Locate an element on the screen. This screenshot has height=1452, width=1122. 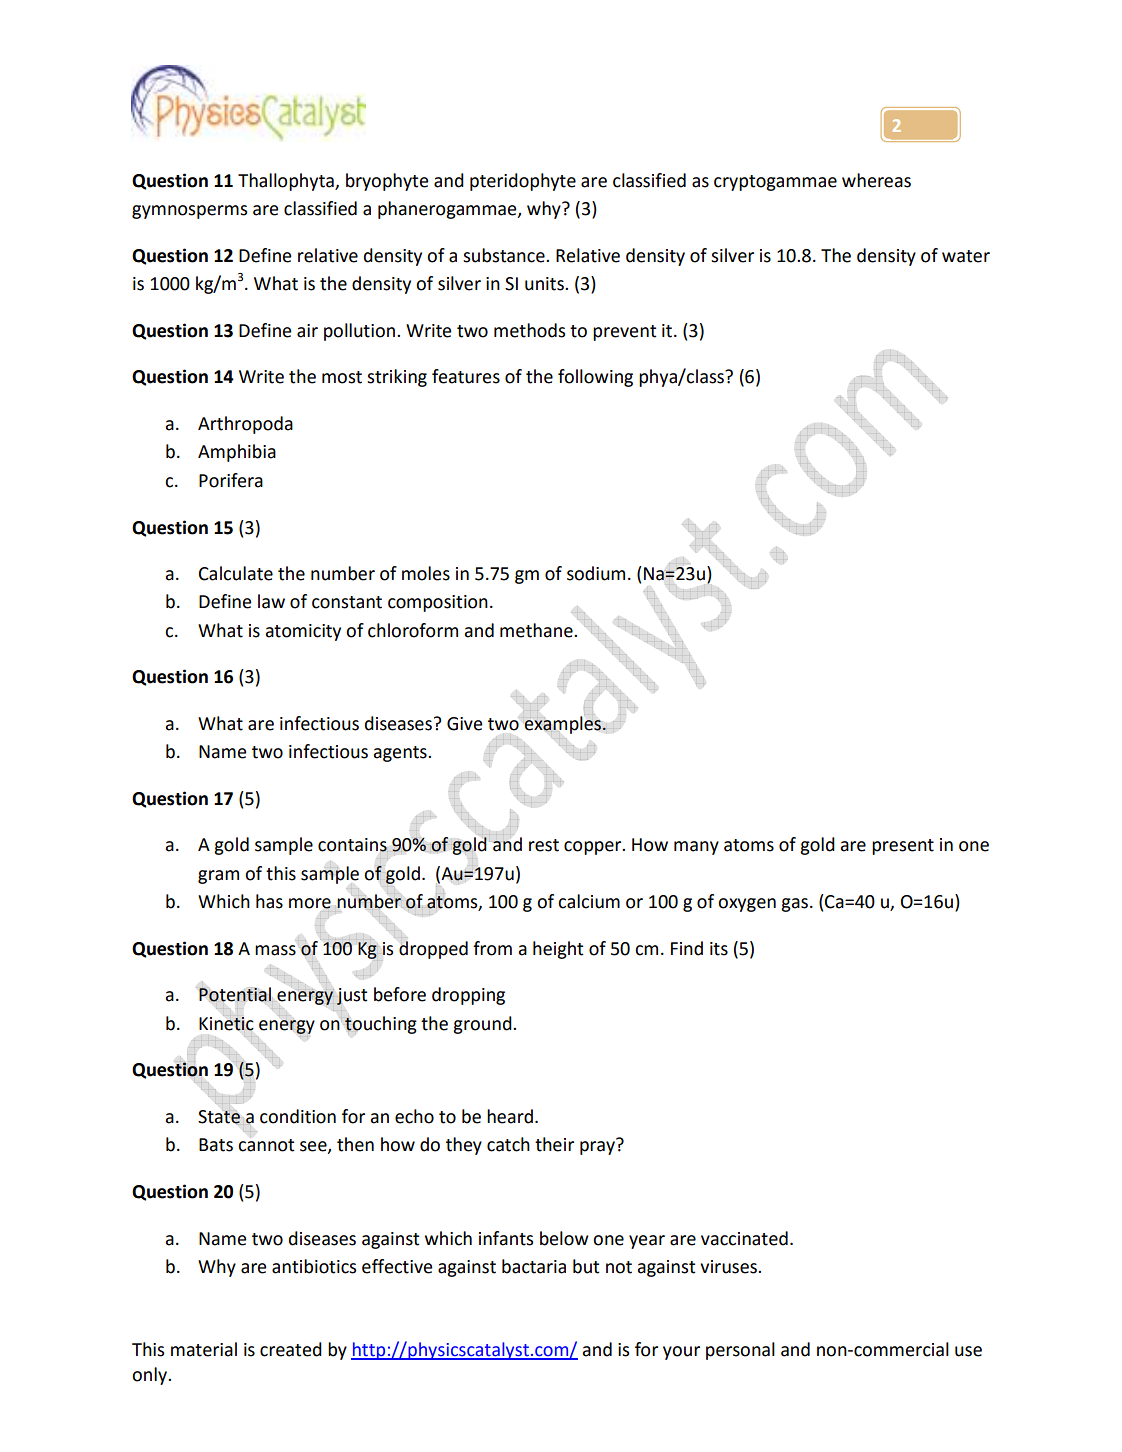
Kinetic is located at coordinates (226, 1023).
